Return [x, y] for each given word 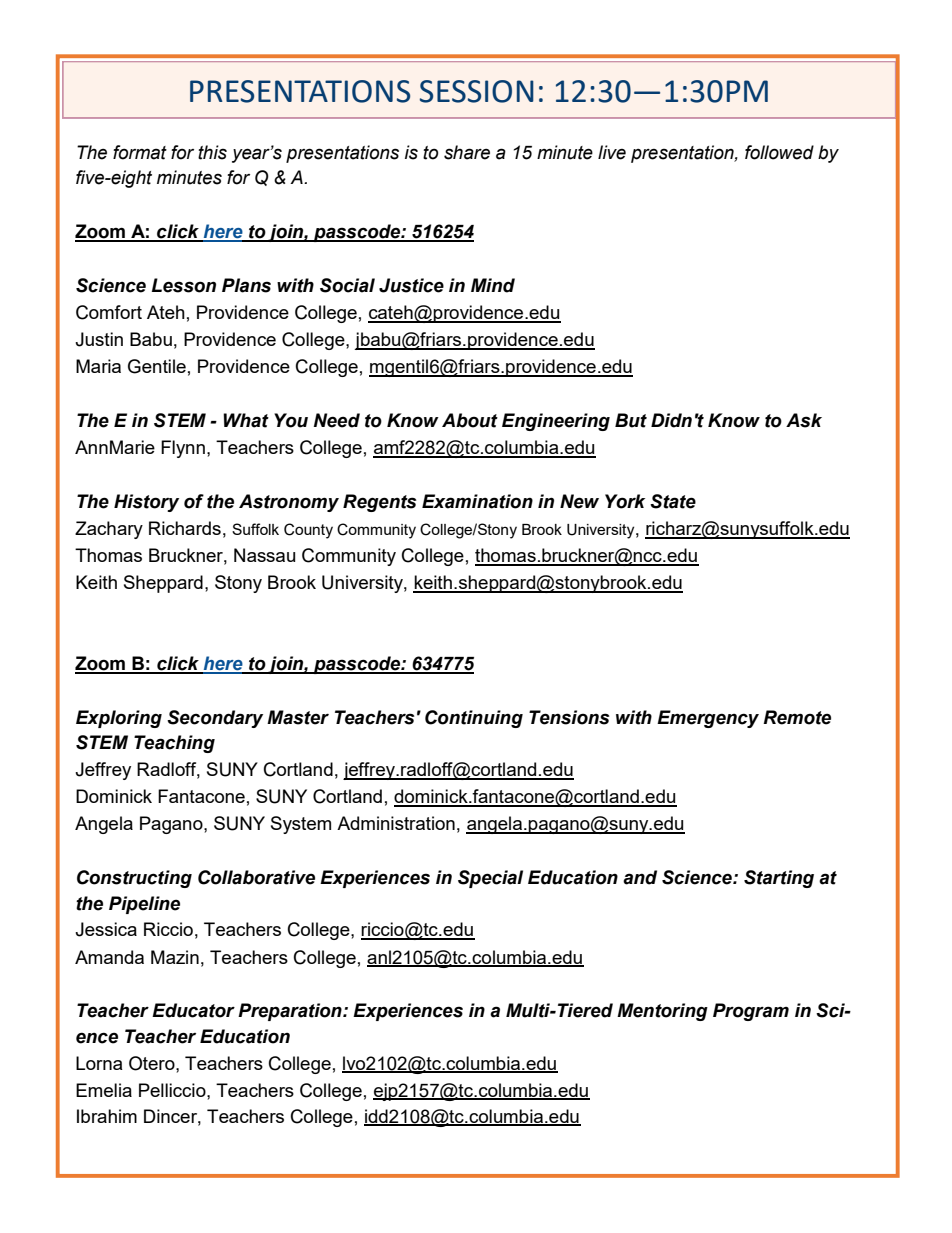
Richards [185, 528]
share [467, 152]
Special [490, 879]
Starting [779, 879]
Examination [477, 501]
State [673, 501]
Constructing [134, 879]
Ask [804, 420]
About [470, 420]
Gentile [157, 366]
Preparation [291, 1012]
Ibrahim [107, 1116]
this [212, 152]
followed [779, 152]
